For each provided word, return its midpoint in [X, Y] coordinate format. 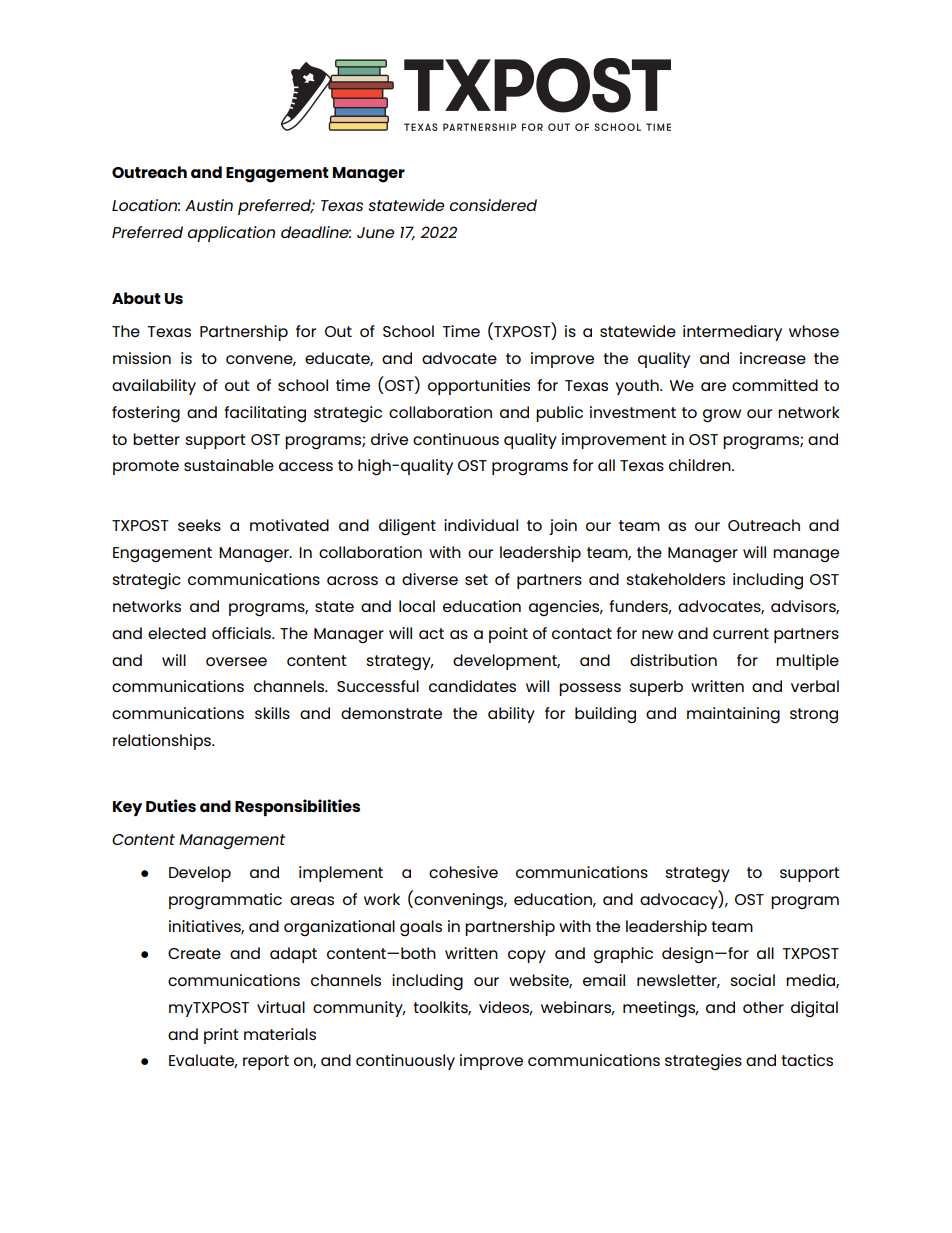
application [231, 234]
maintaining [733, 715]
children [701, 465]
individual [481, 525]
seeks [199, 525]
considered [493, 205]
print [221, 1036]
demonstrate [391, 713]
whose [814, 331]
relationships [163, 742]
